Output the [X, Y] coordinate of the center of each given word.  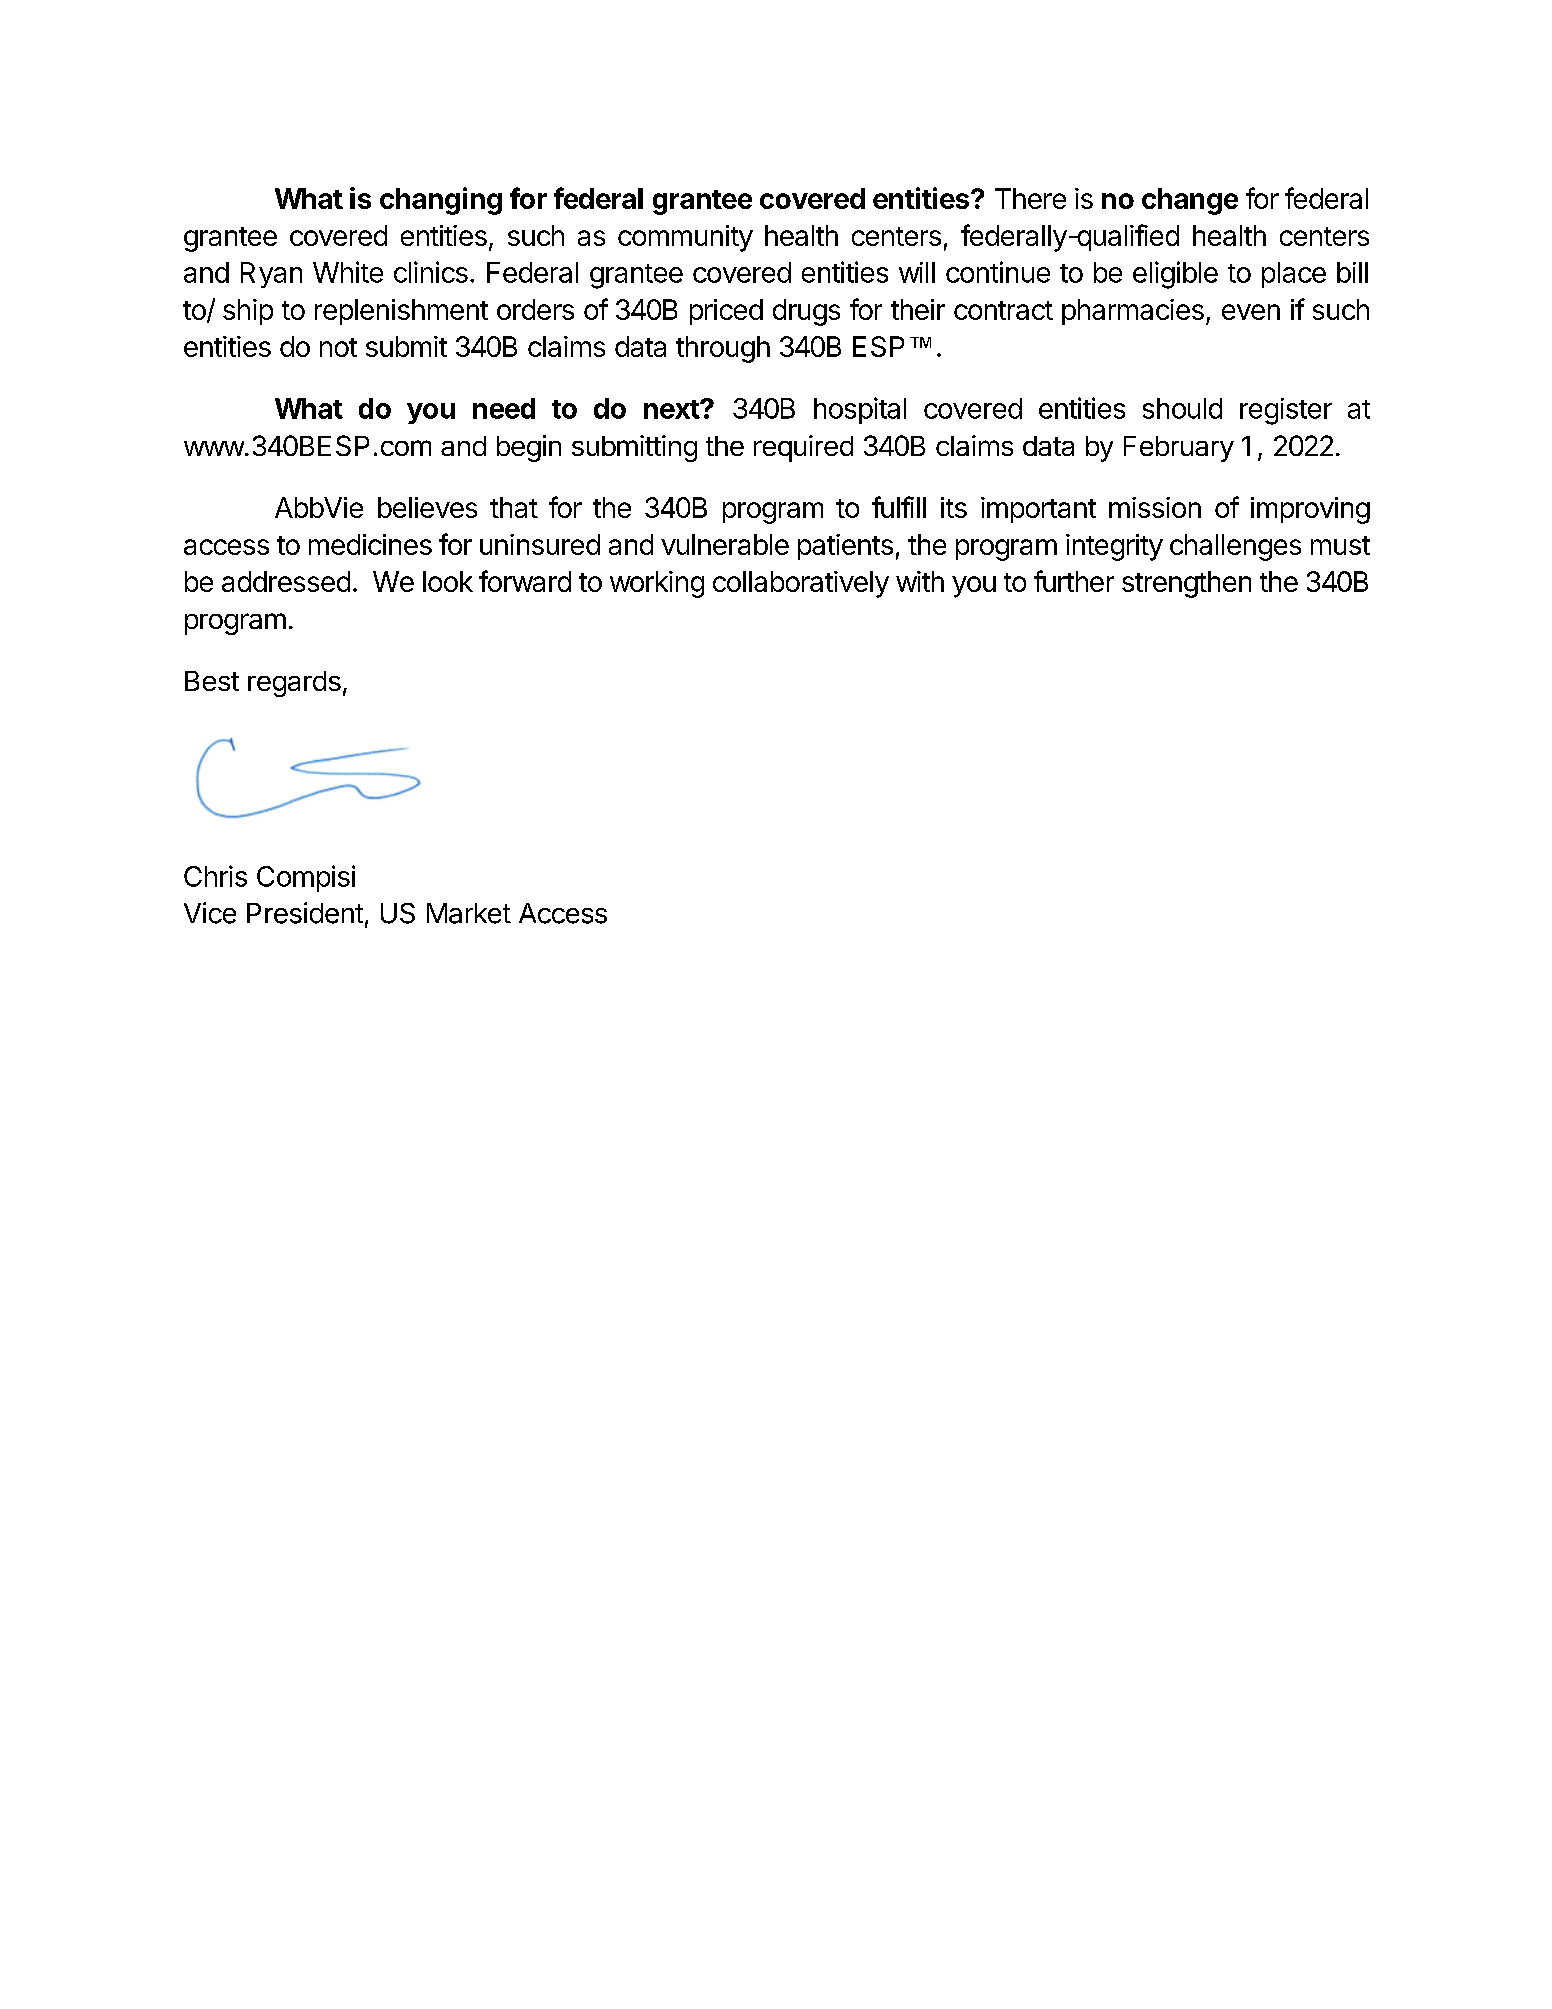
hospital [860, 410]
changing [441, 201]
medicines [370, 544]
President [305, 913]
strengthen [1186, 584]
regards [294, 684]
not [338, 347]
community [685, 238]
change [1190, 201]
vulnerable [725, 544]
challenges [1235, 547]
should [1182, 408]
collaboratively [801, 584]
